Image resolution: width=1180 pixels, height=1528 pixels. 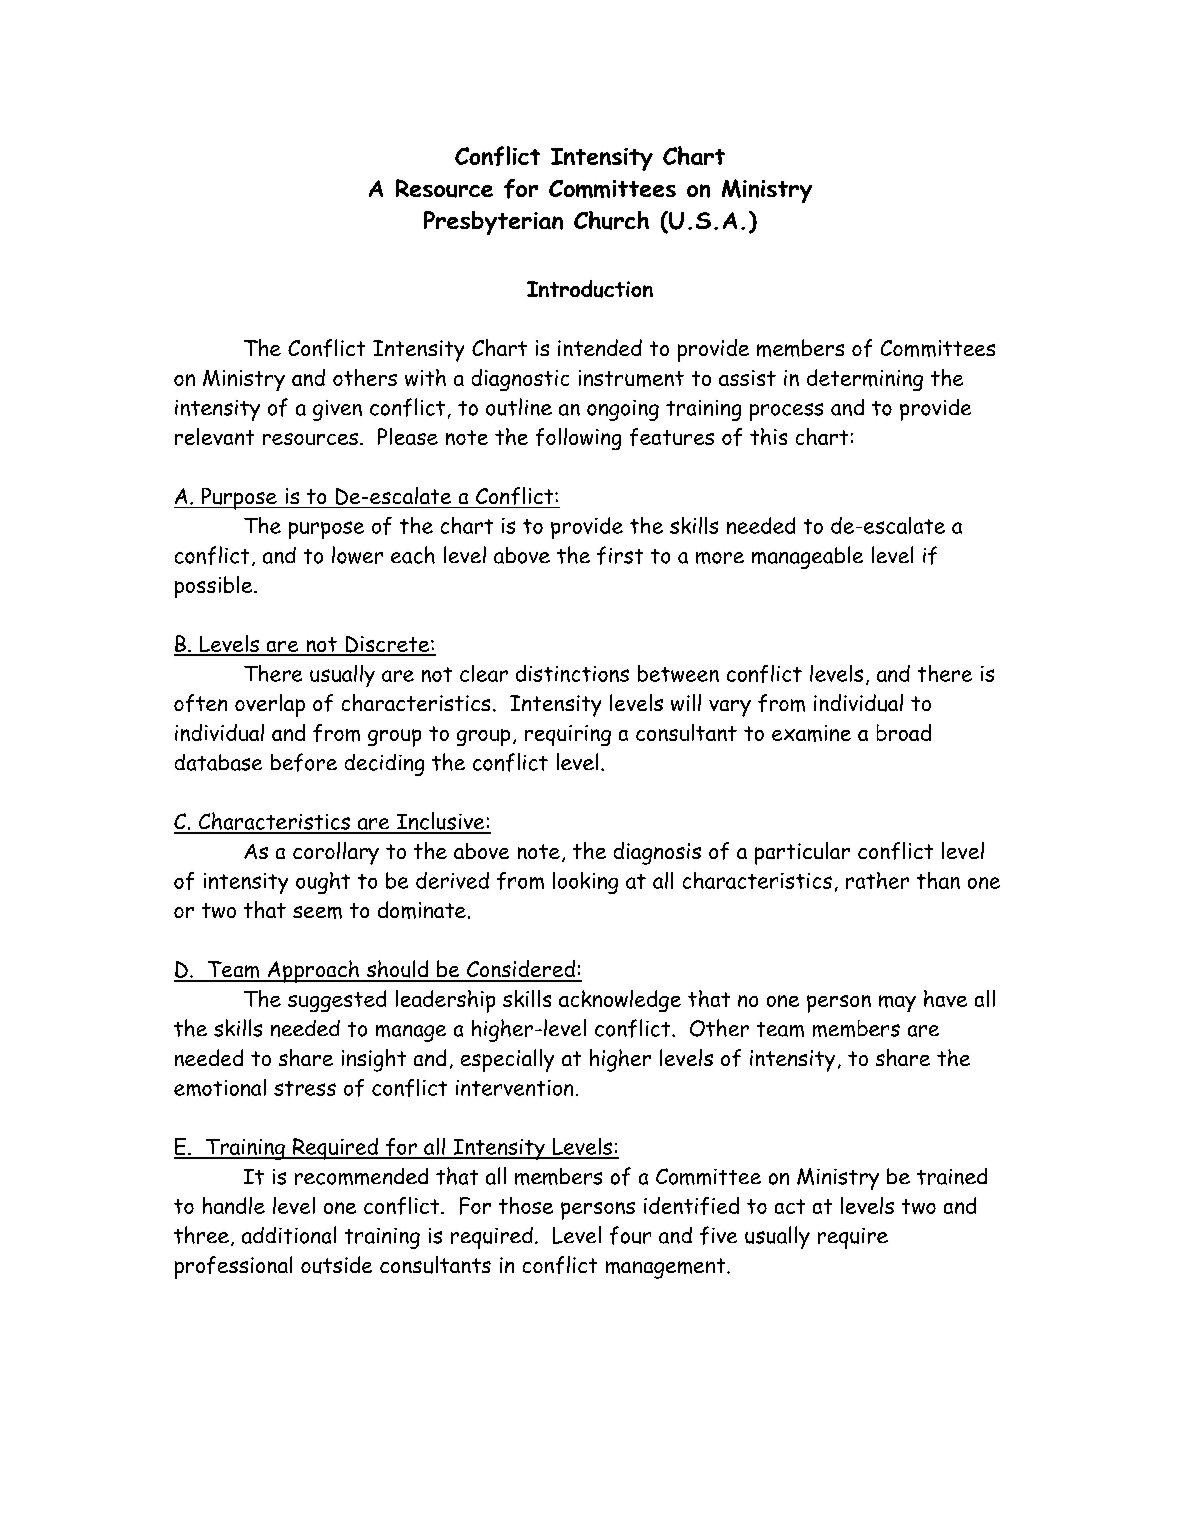 What do you see at coordinates (904, 732) in the screenshot?
I see `broad` at bounding box center [904, 732].
